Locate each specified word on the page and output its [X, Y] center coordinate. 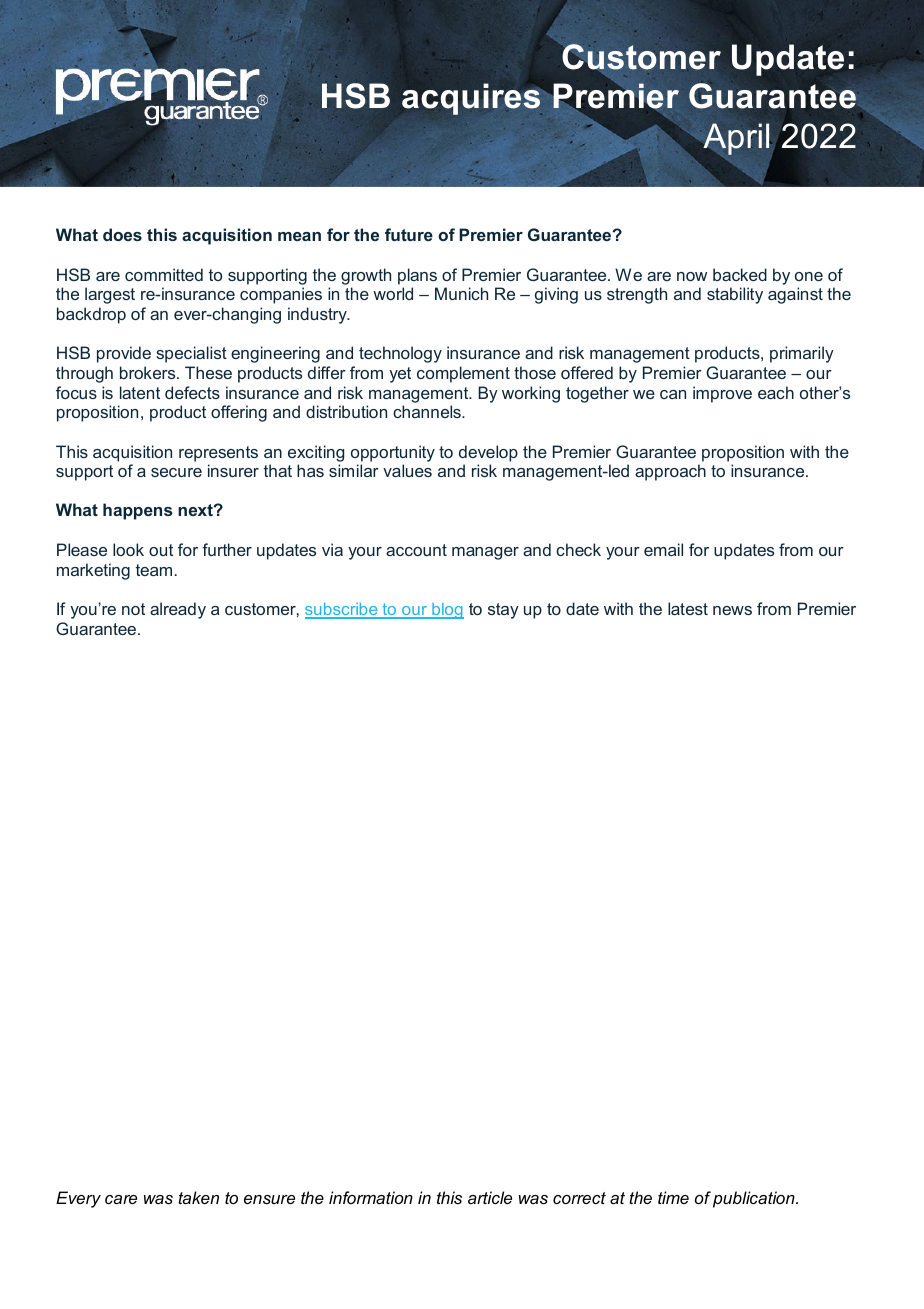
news [732, 610]
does [122, 234]
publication [755, 1199]
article [490, 1197]
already [178, 610]
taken [198, 1197]
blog [447, 611]
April [736, 139]
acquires [471, 99]
